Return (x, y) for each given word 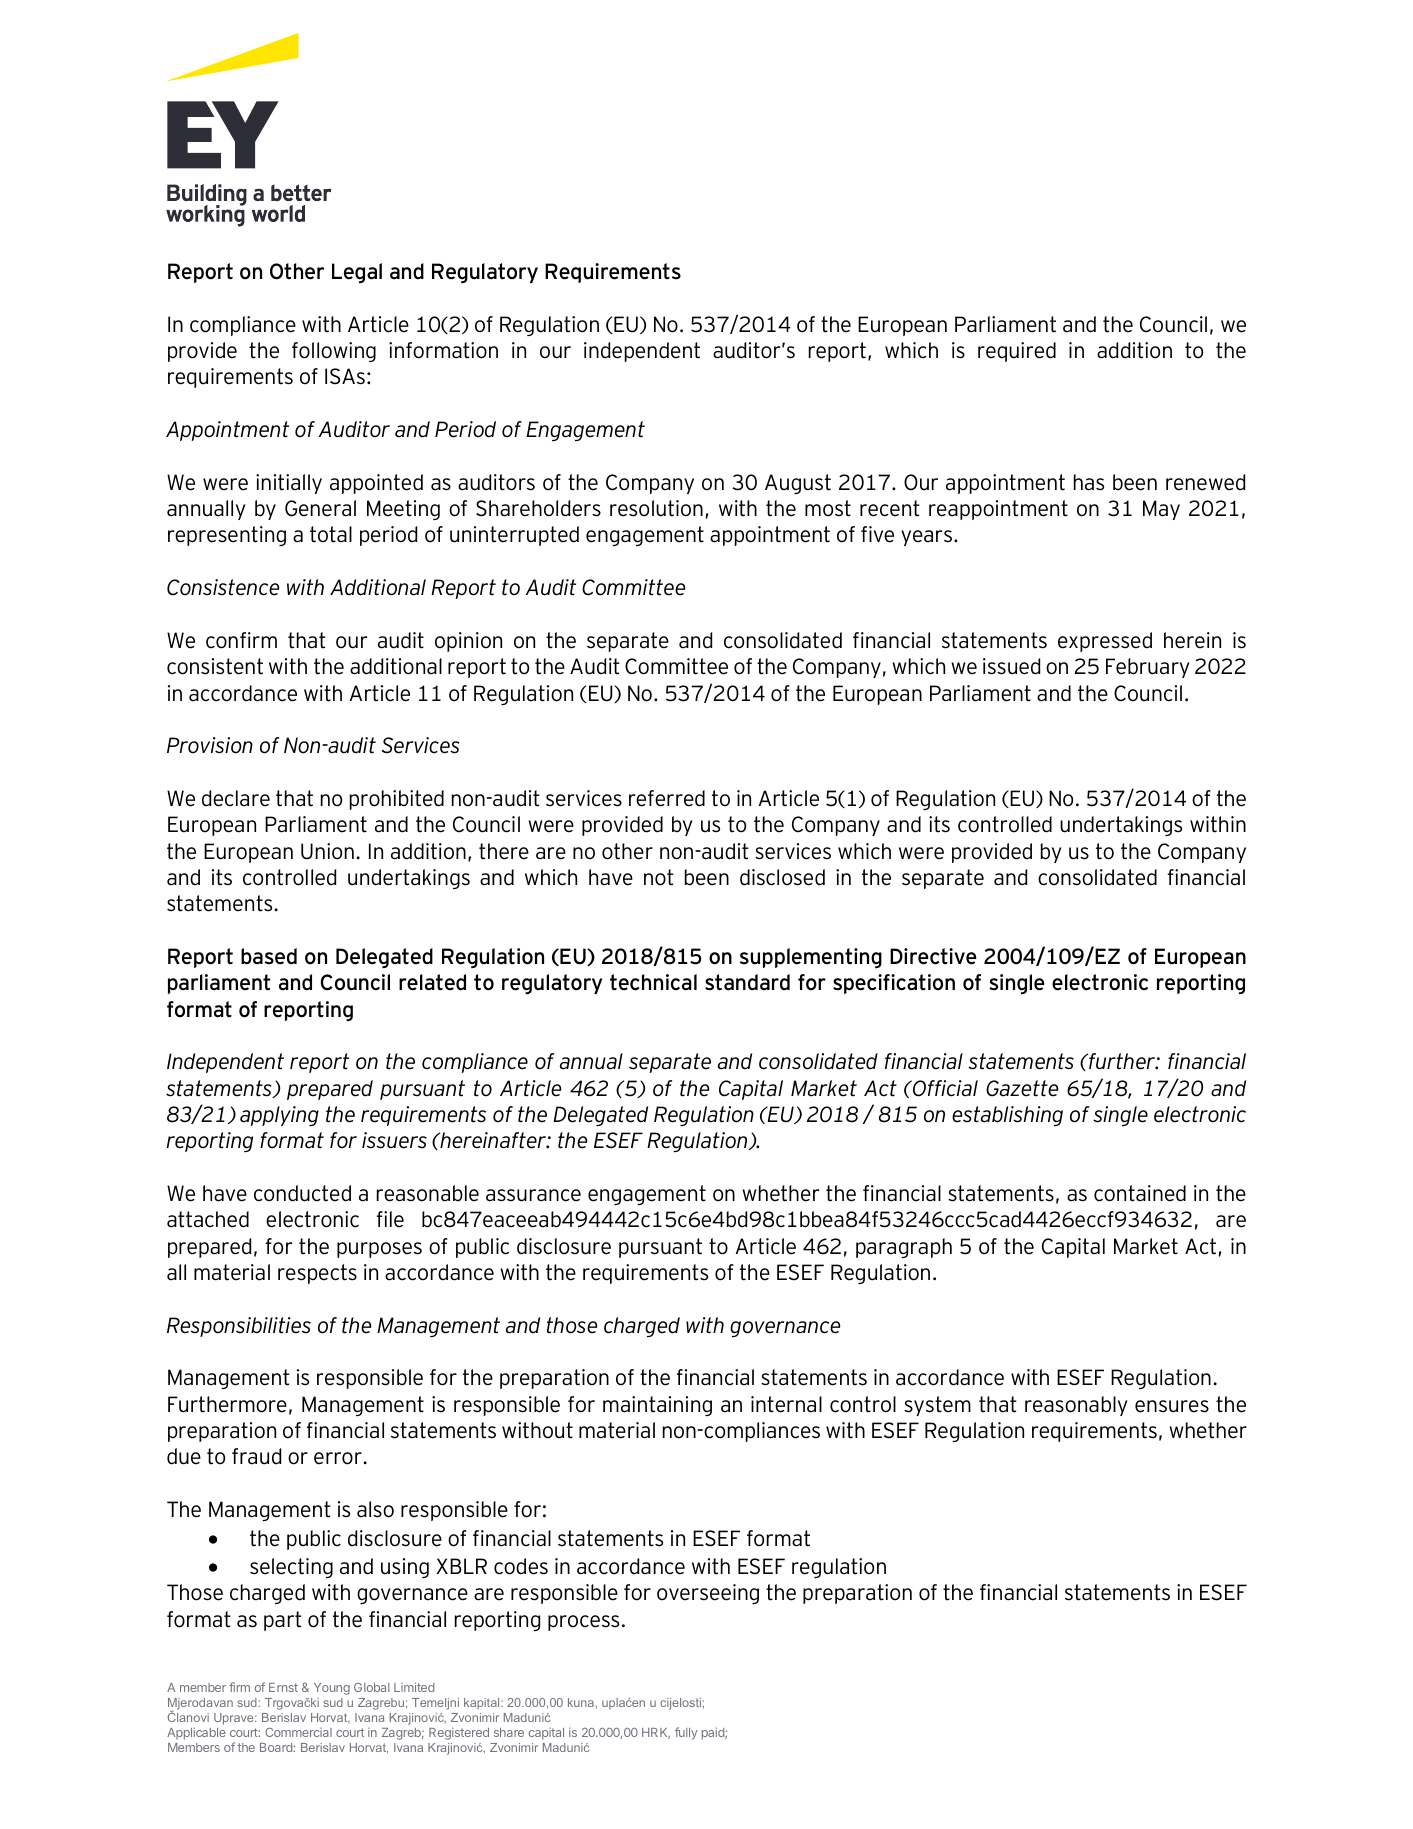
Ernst (283, 1687)
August (798, 484)
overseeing (708, 1594)
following (334, 352)
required (1017, 352)
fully (686, 1733)
